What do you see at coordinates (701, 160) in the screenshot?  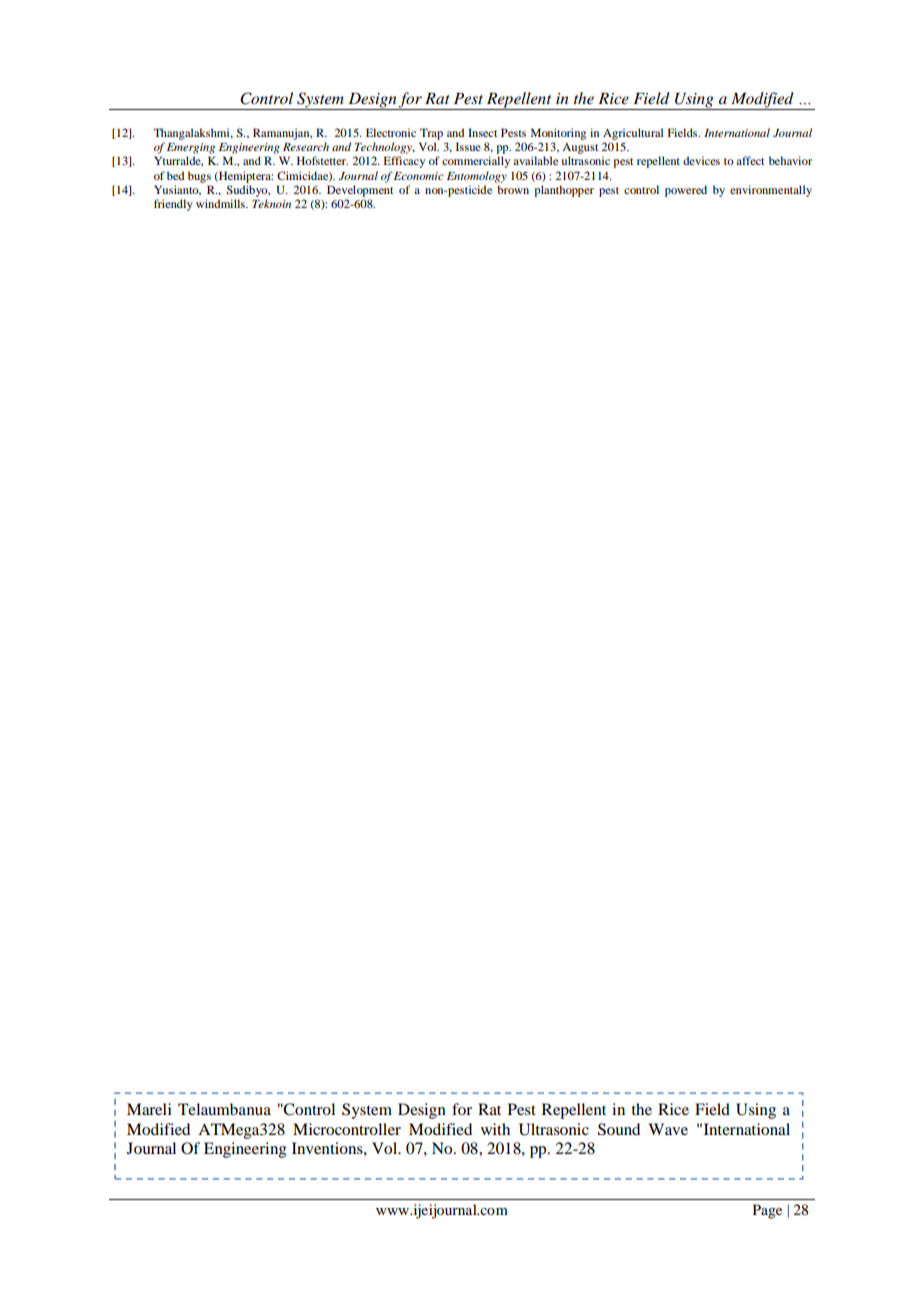 I see `devices` at bounding box center [701, 160].
